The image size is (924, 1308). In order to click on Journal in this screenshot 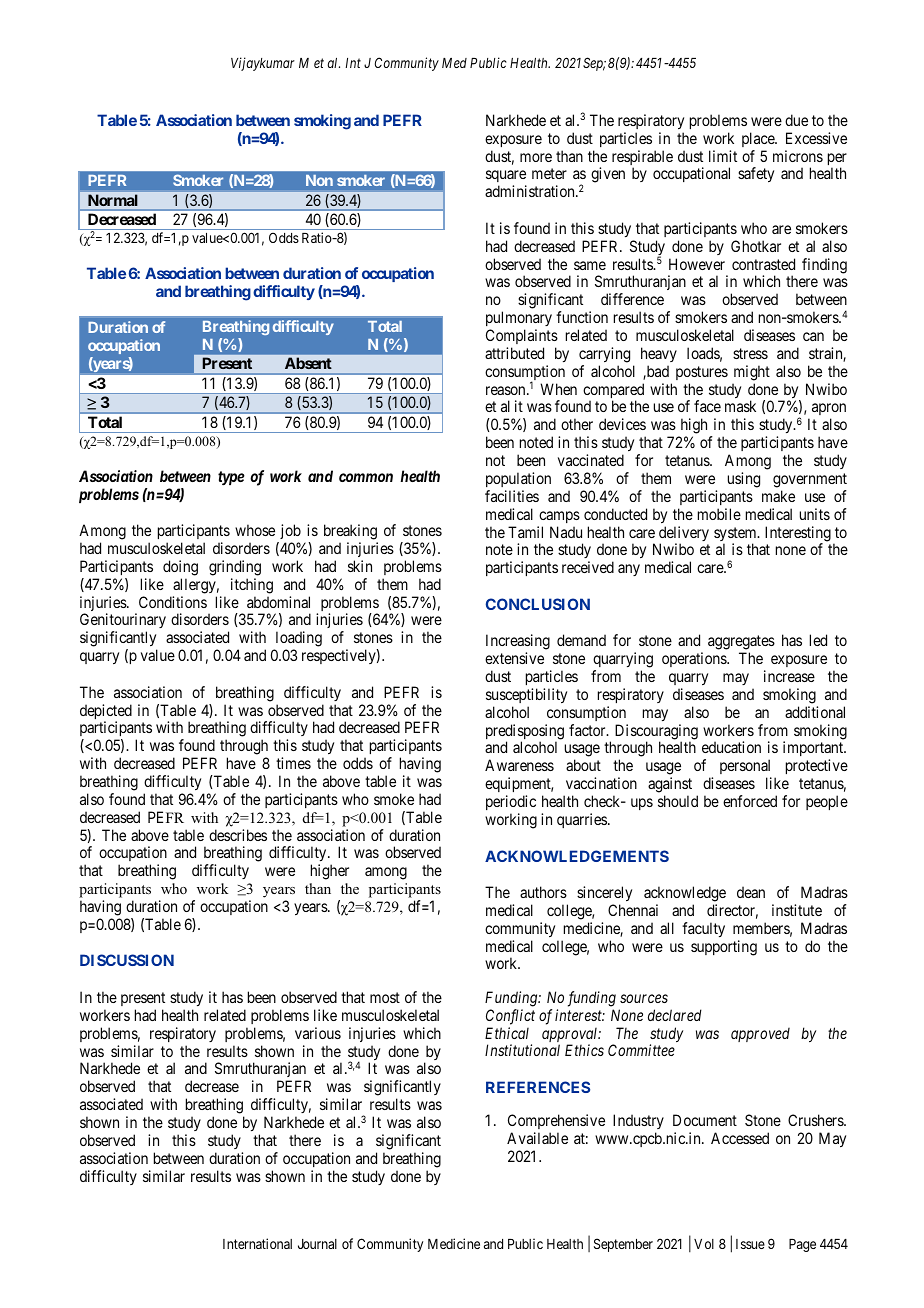, I will do `click(317, 1244)`.
